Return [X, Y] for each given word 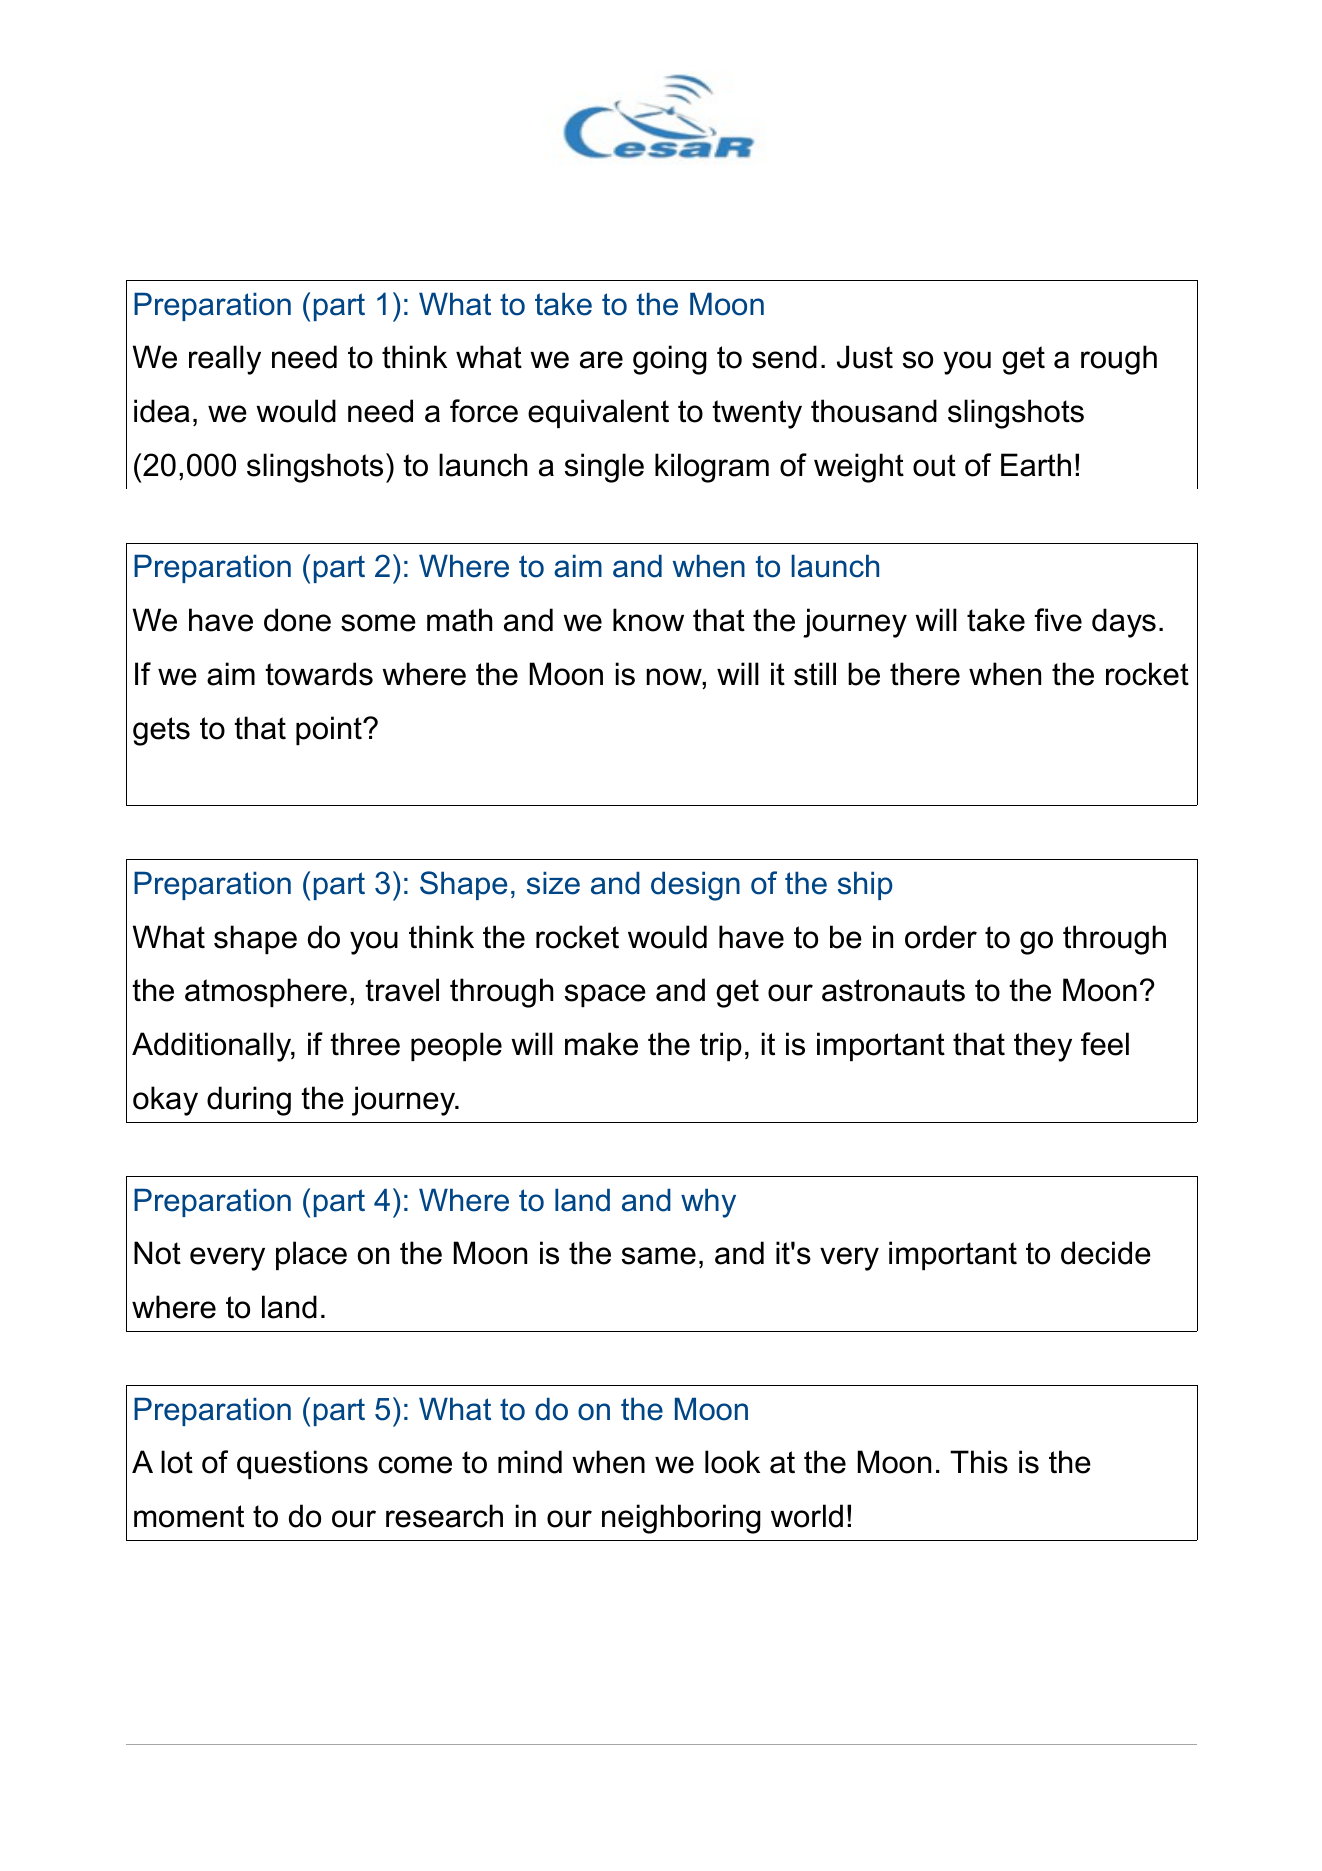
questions [302, 1464]
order [941, 937]
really [225, 360]
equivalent [598, 413]
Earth [1036, 465]
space [605, 995]
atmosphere [266, 992]
